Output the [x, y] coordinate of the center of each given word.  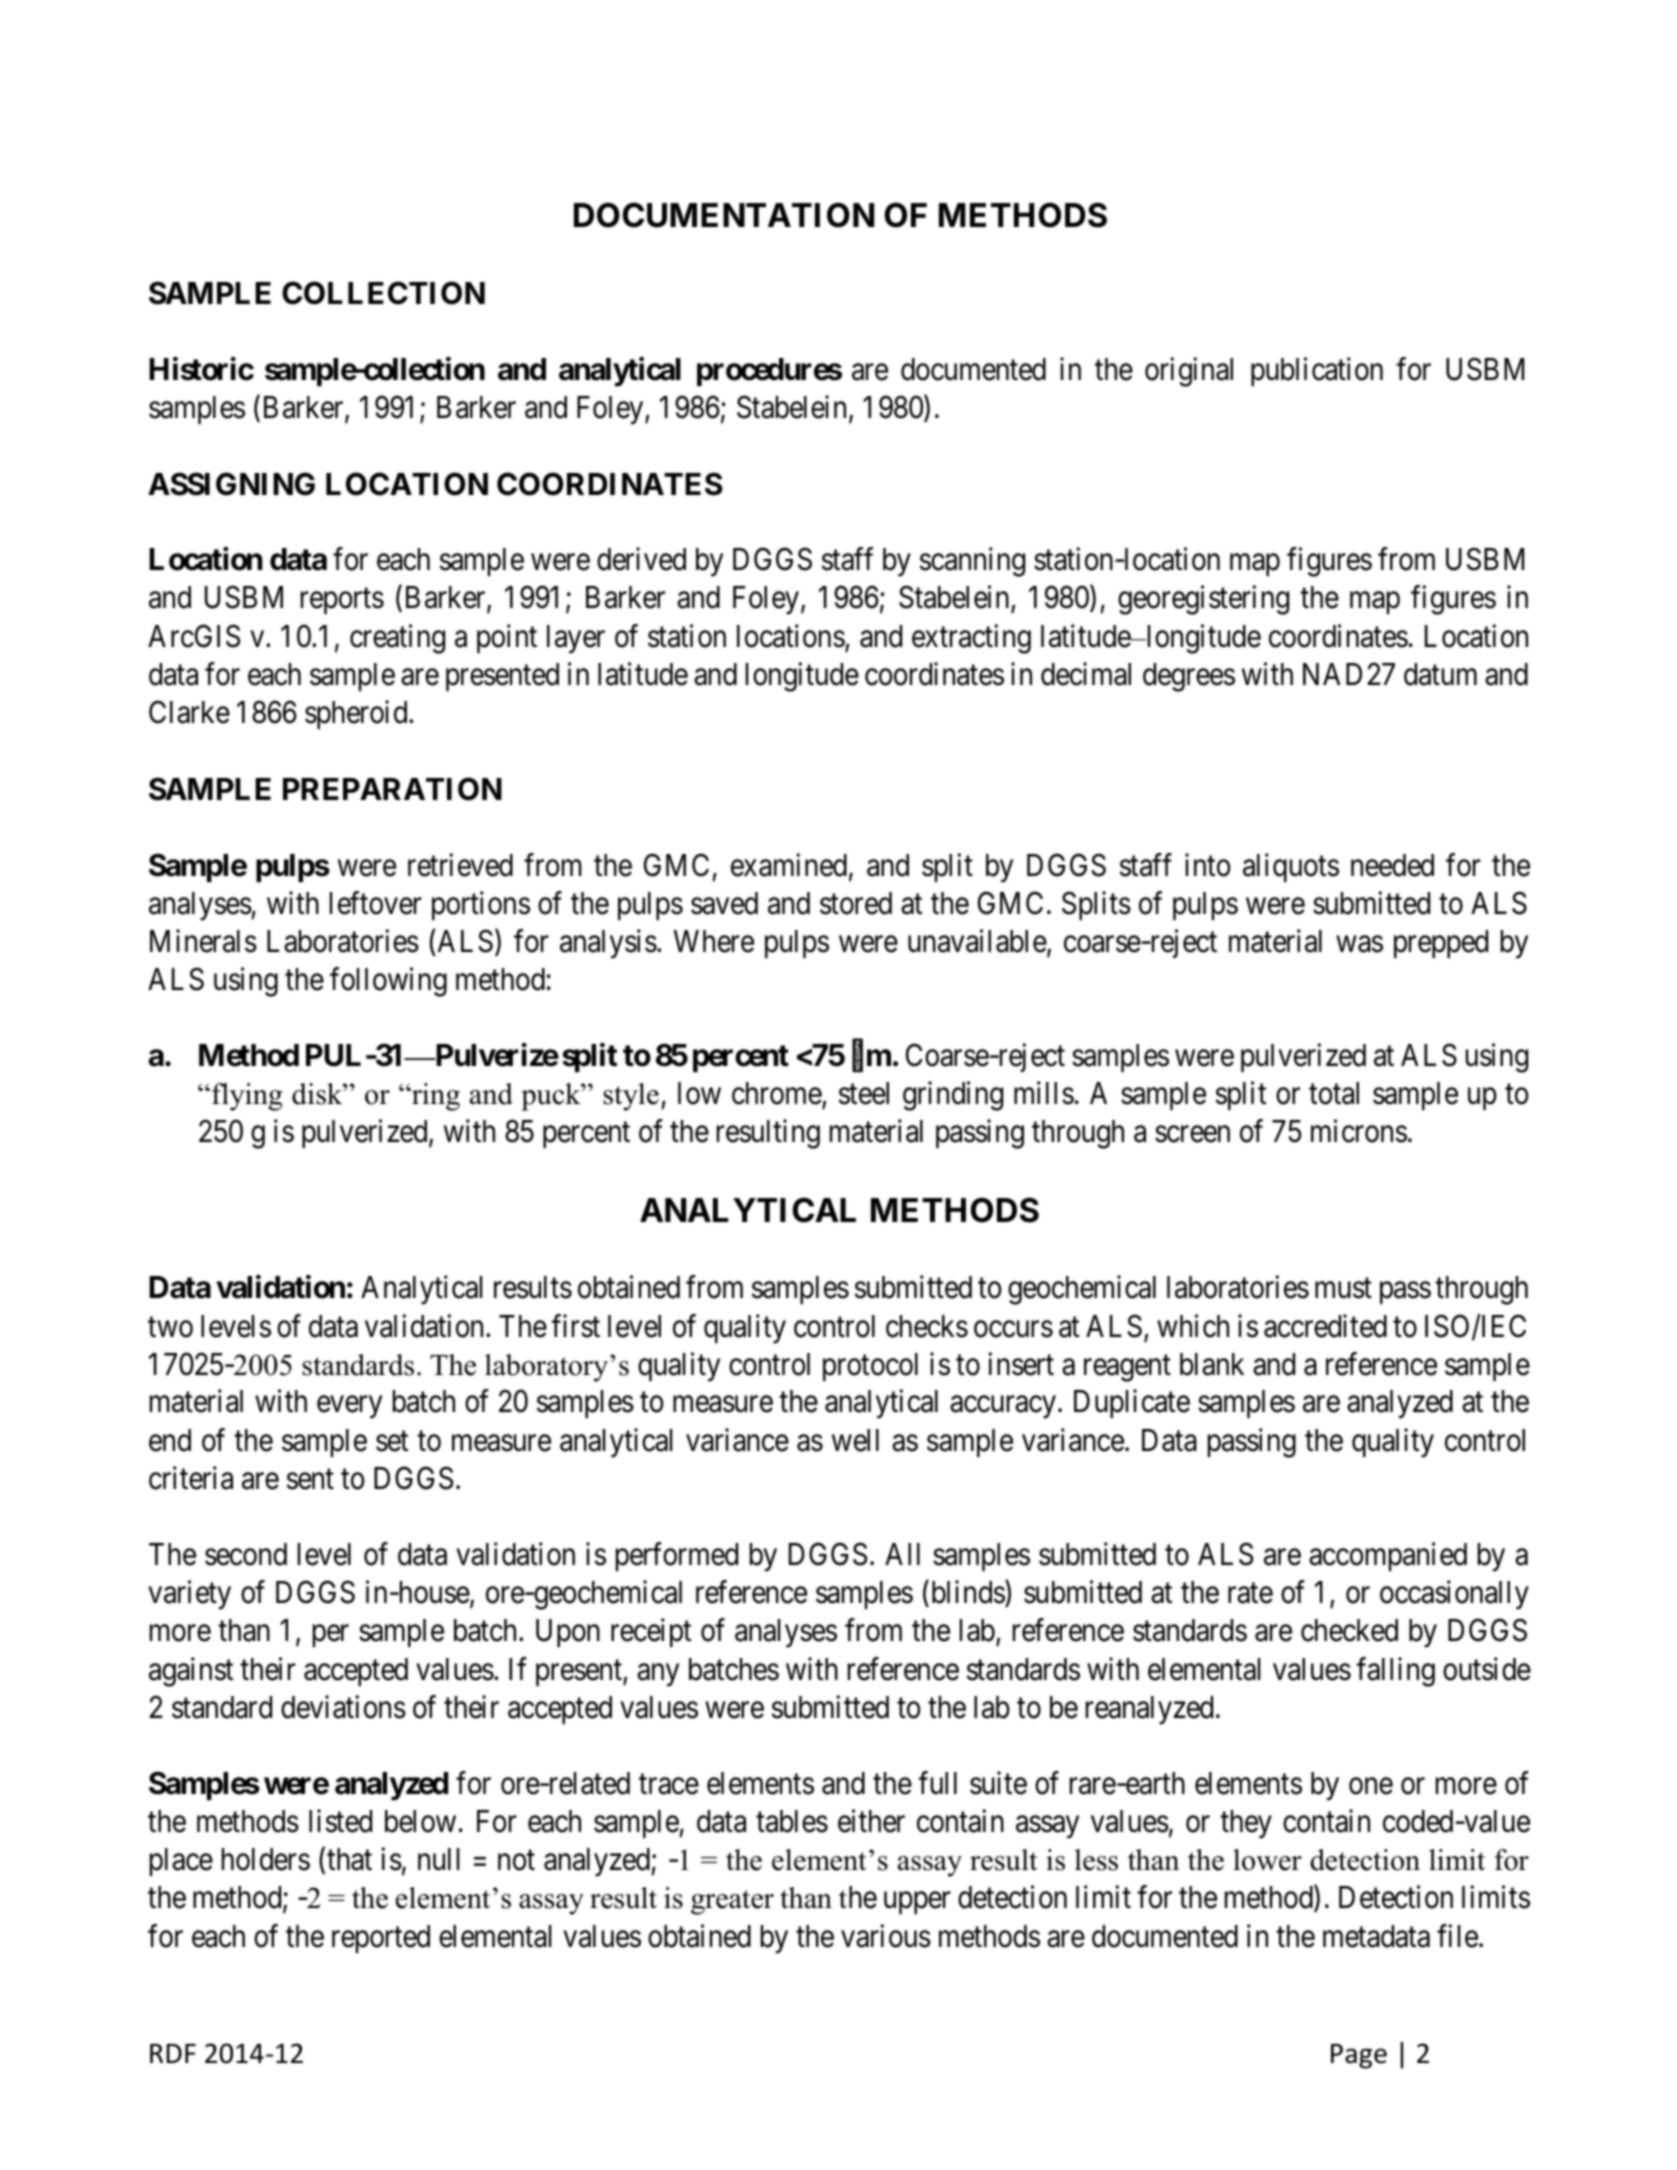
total [1334, 1093]
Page [1359, 2056]
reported [381, 1939]
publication [1317, 371]
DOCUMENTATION [724, 215]
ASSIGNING [231, 484]
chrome [777, 1093]
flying [247, 1097]
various [886, 1936]
